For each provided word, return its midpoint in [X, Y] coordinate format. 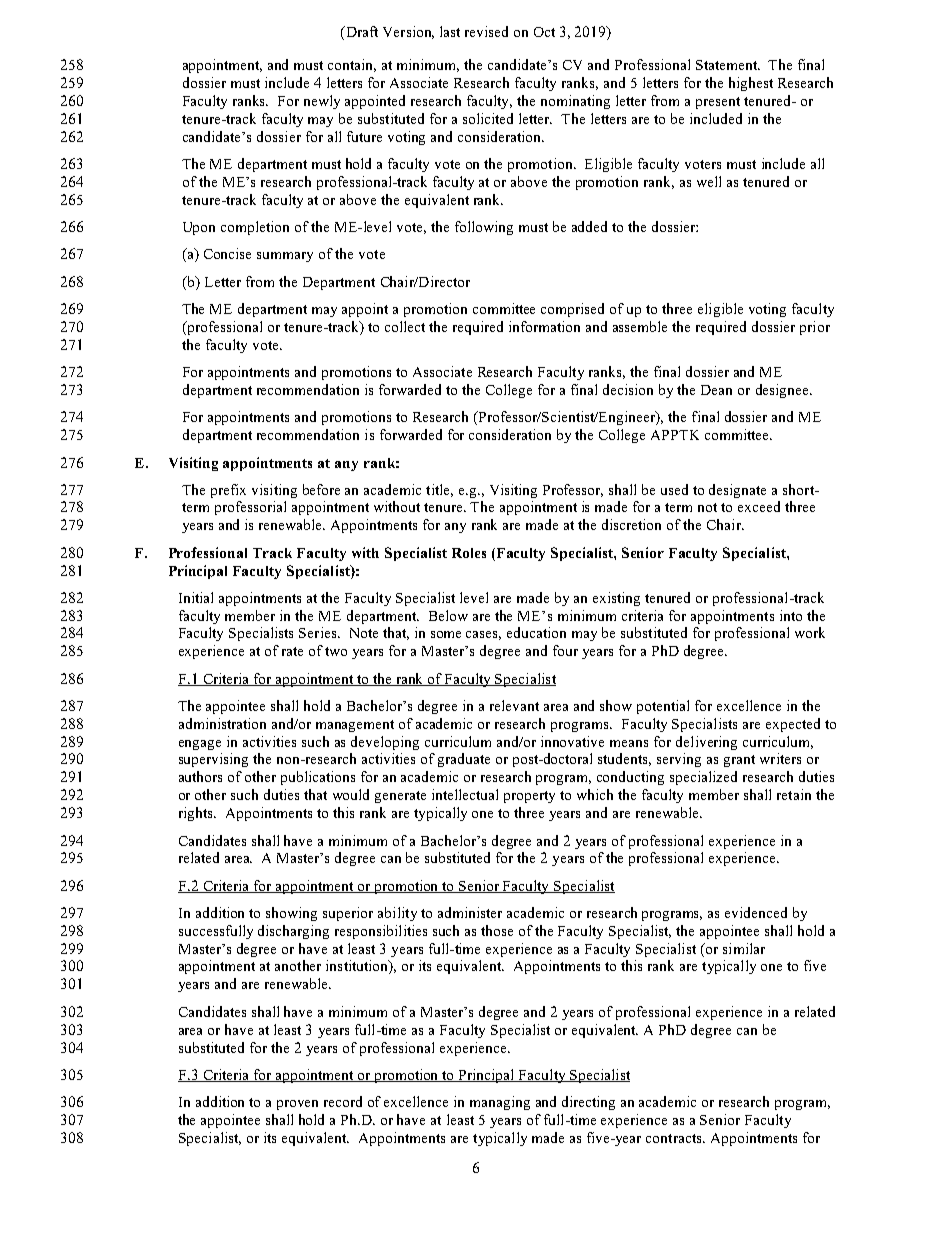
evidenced [756, 912]
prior [815, 328]
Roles [469, 553]
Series [319, 632]
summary [285, 257]
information [544, 326]
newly [322, 102]
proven [297, 1105]
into [791, 615]
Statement [728, 65]
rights [197, 814]
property [529, 797]
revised [486, 31]
